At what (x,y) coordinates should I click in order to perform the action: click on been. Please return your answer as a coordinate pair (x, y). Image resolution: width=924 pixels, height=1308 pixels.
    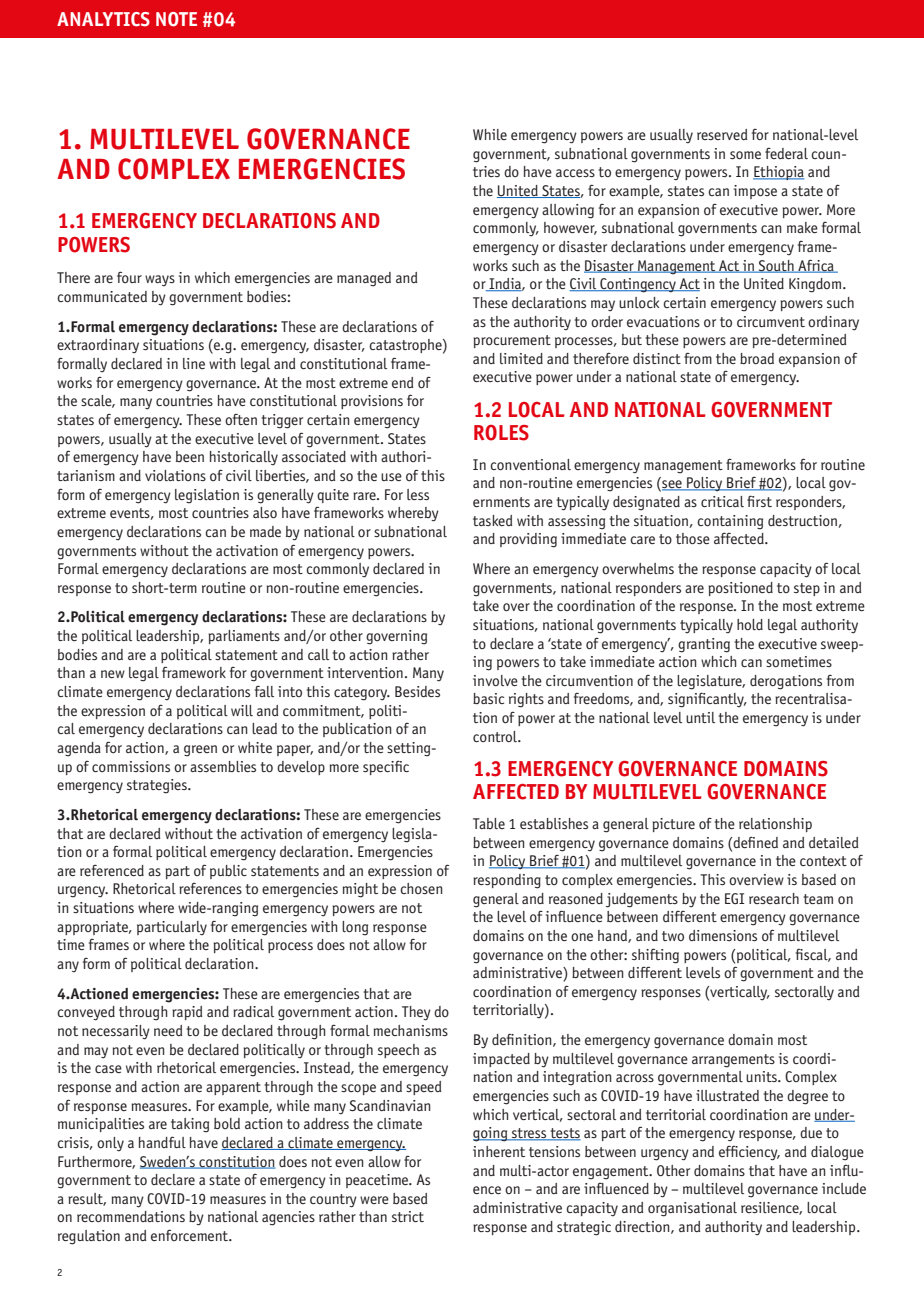
    Looking at the image, I should click on (190, 456).
